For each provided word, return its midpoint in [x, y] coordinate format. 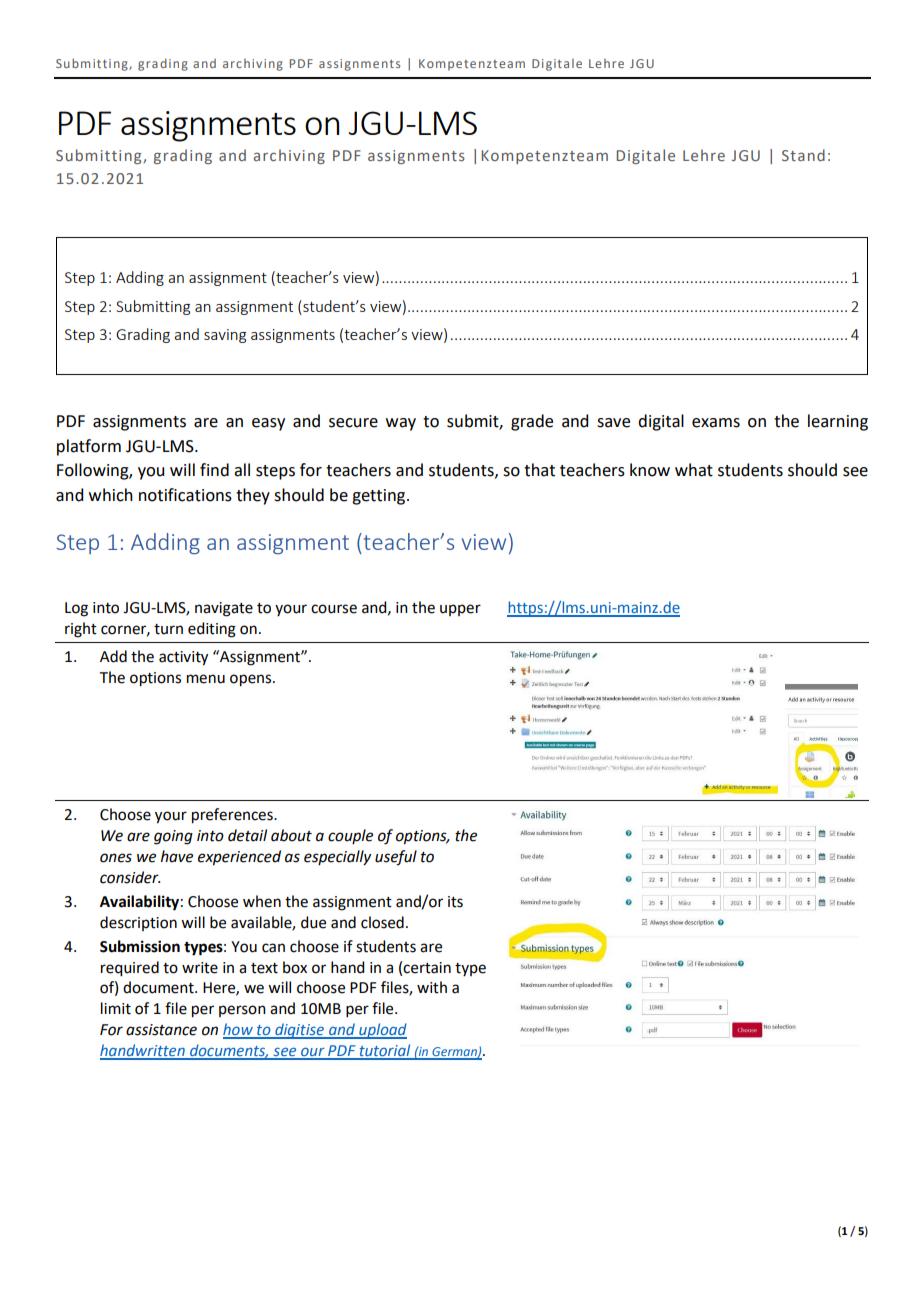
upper [460, 610]
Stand [803, 155]
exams [716, 423]
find [214, 470]
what [694, 470]
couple [350, 836]
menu [206, 679]
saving [225, 336]
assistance [161, 1030]
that [539, 470]
